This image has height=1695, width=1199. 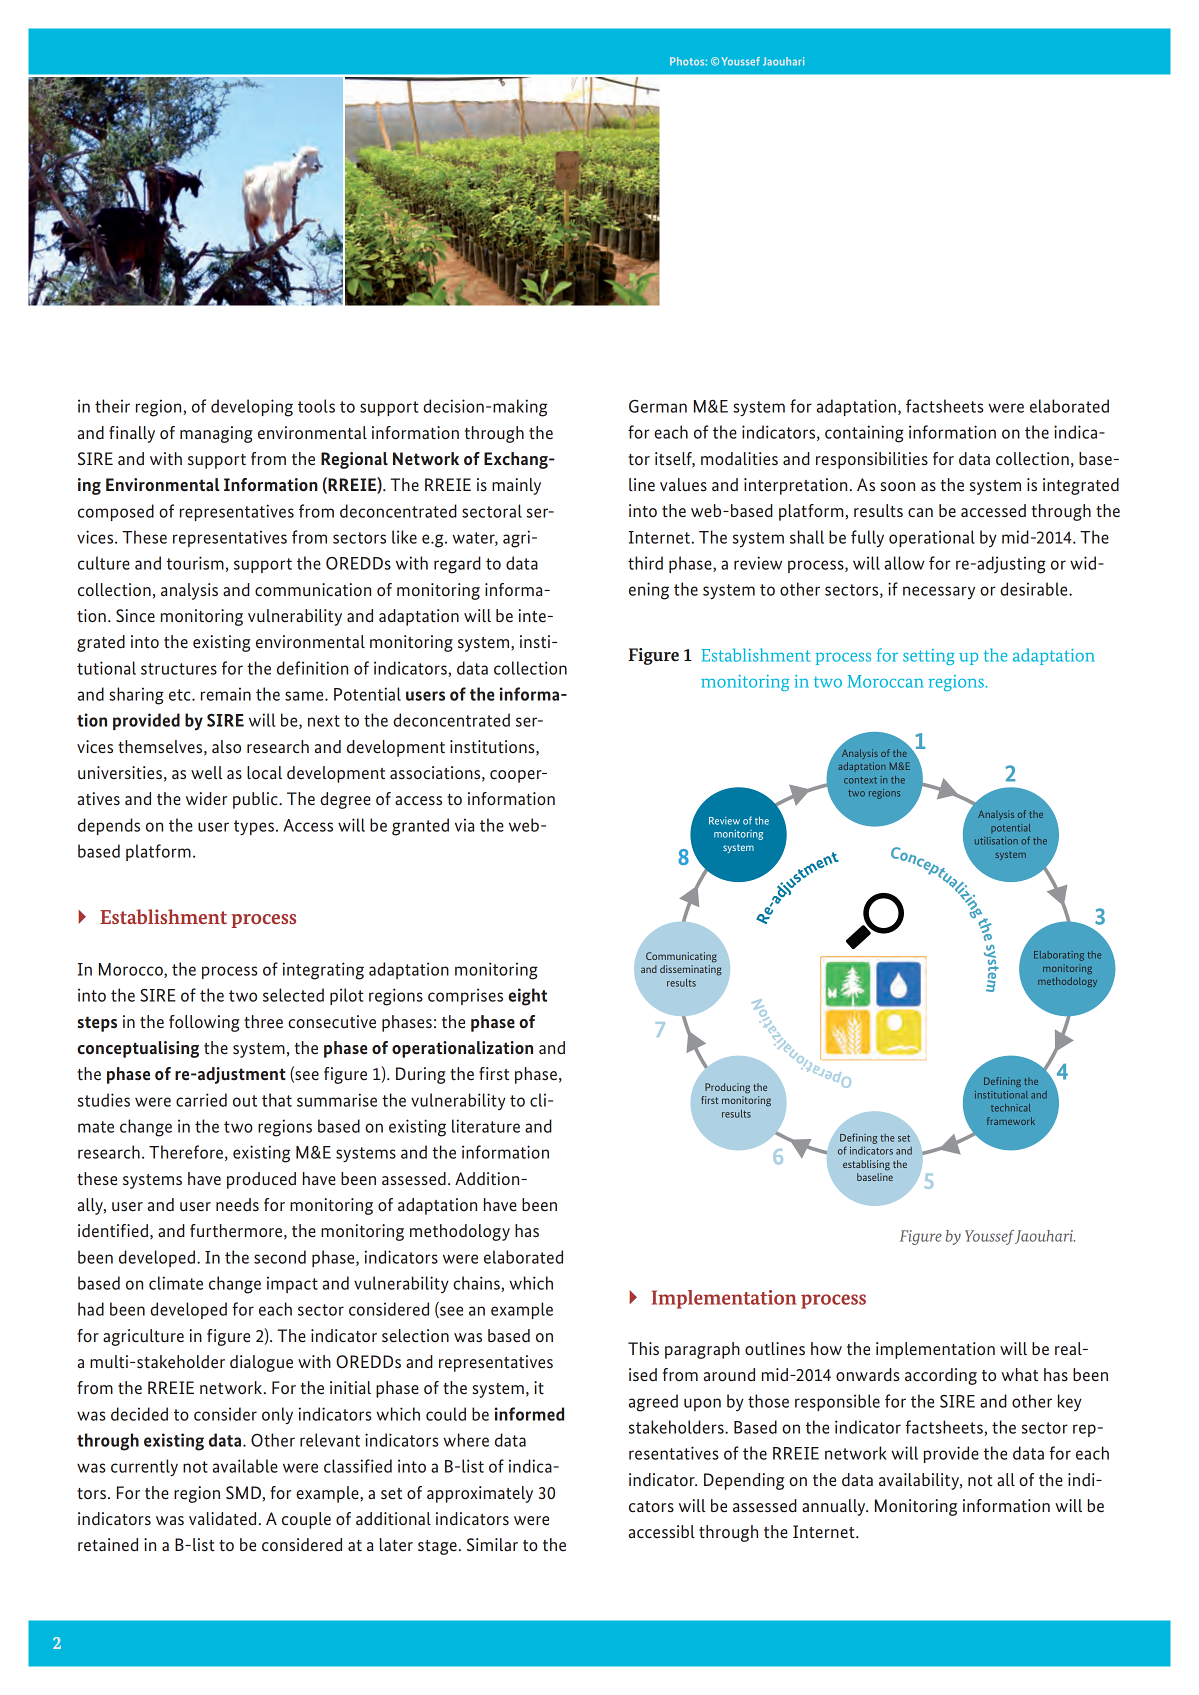 I want to click on second, so click(x=280, y=1257).
